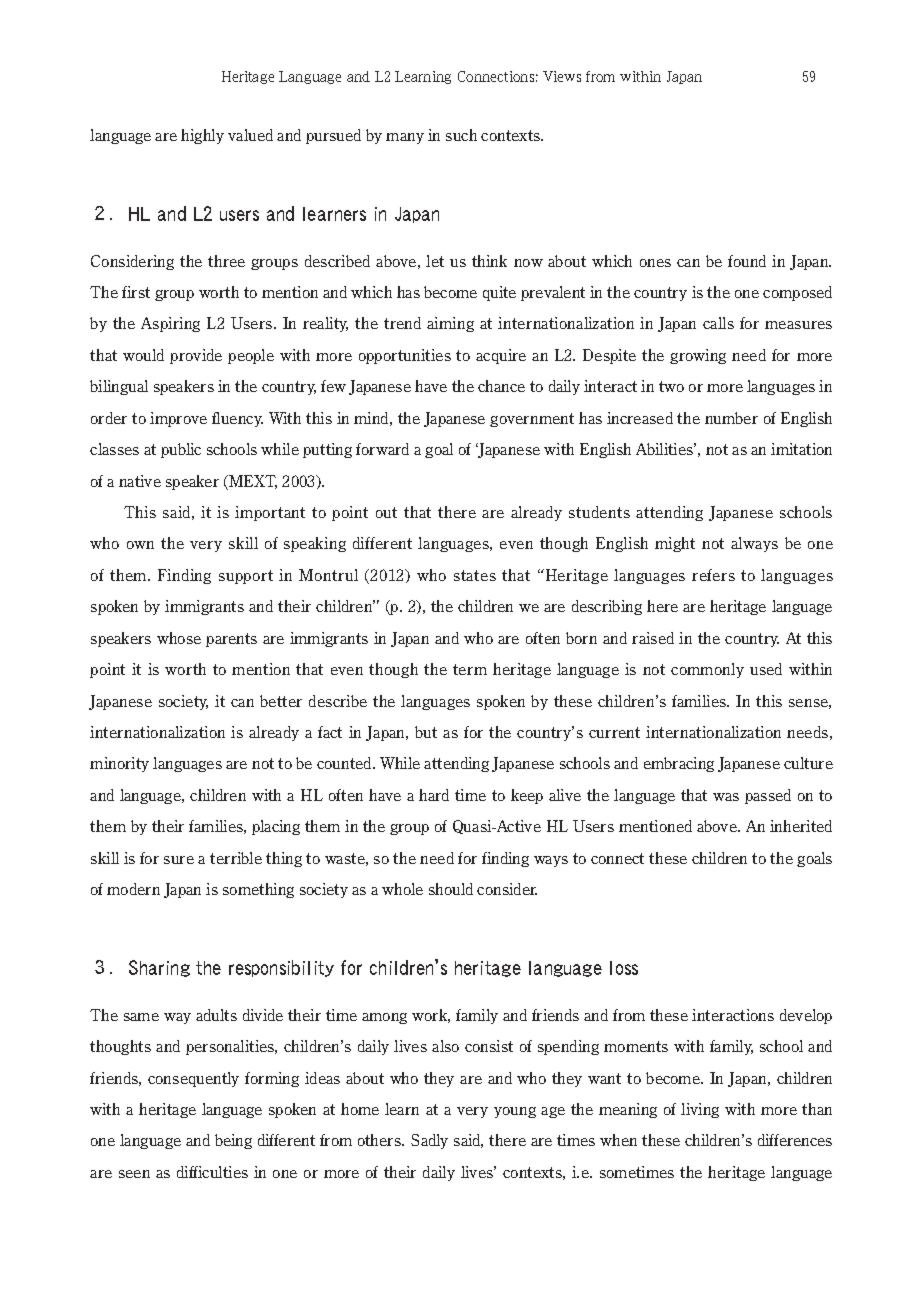 This screenshot has width=924, height=1308. Describe the element at coordinates (202, 136) in the screenshot. I see `highly` at that location.
